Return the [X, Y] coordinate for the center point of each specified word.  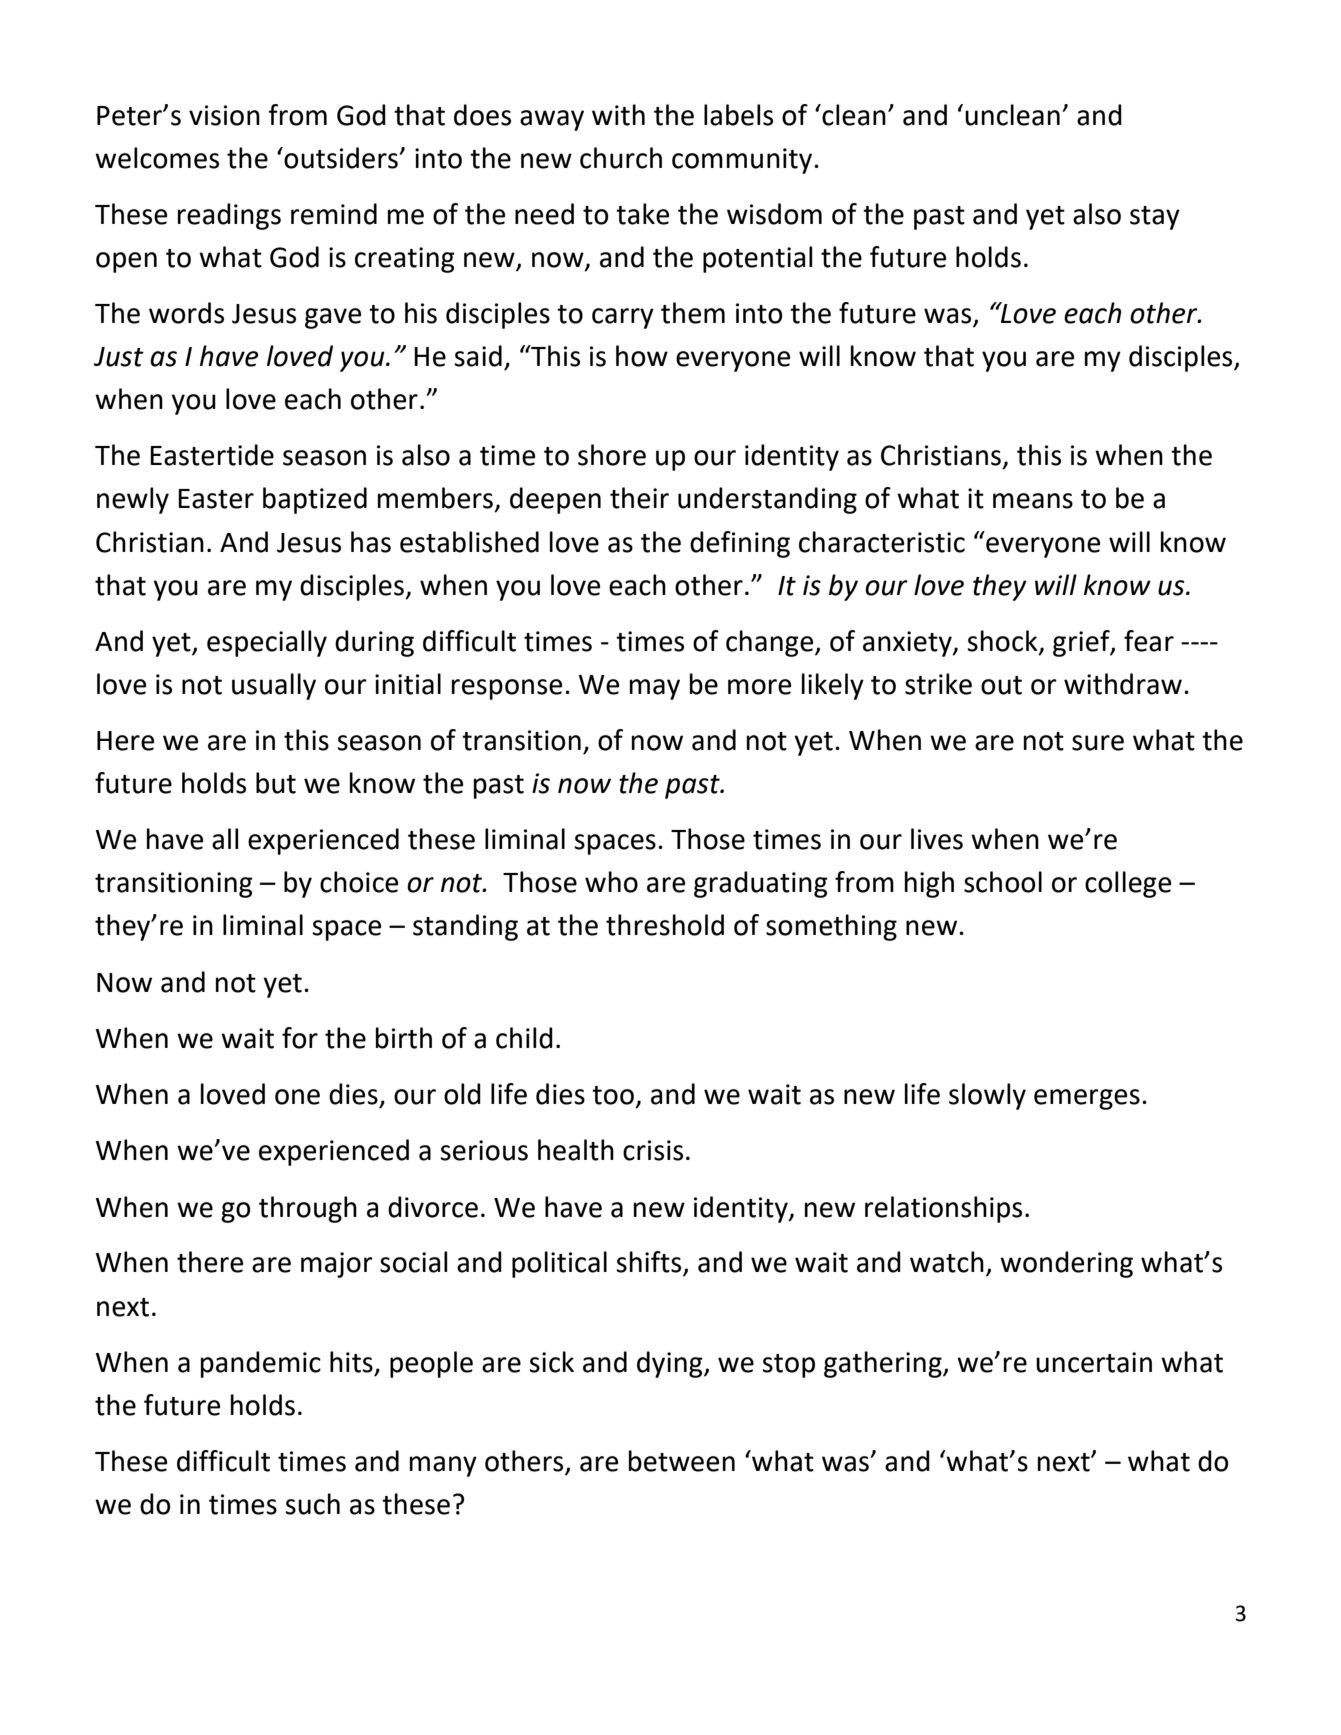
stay [1155, 218]
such [312, 1504]
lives [937, 839]
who [611, 882]
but [276, 783]
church [621, 158]
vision [224, 115]
